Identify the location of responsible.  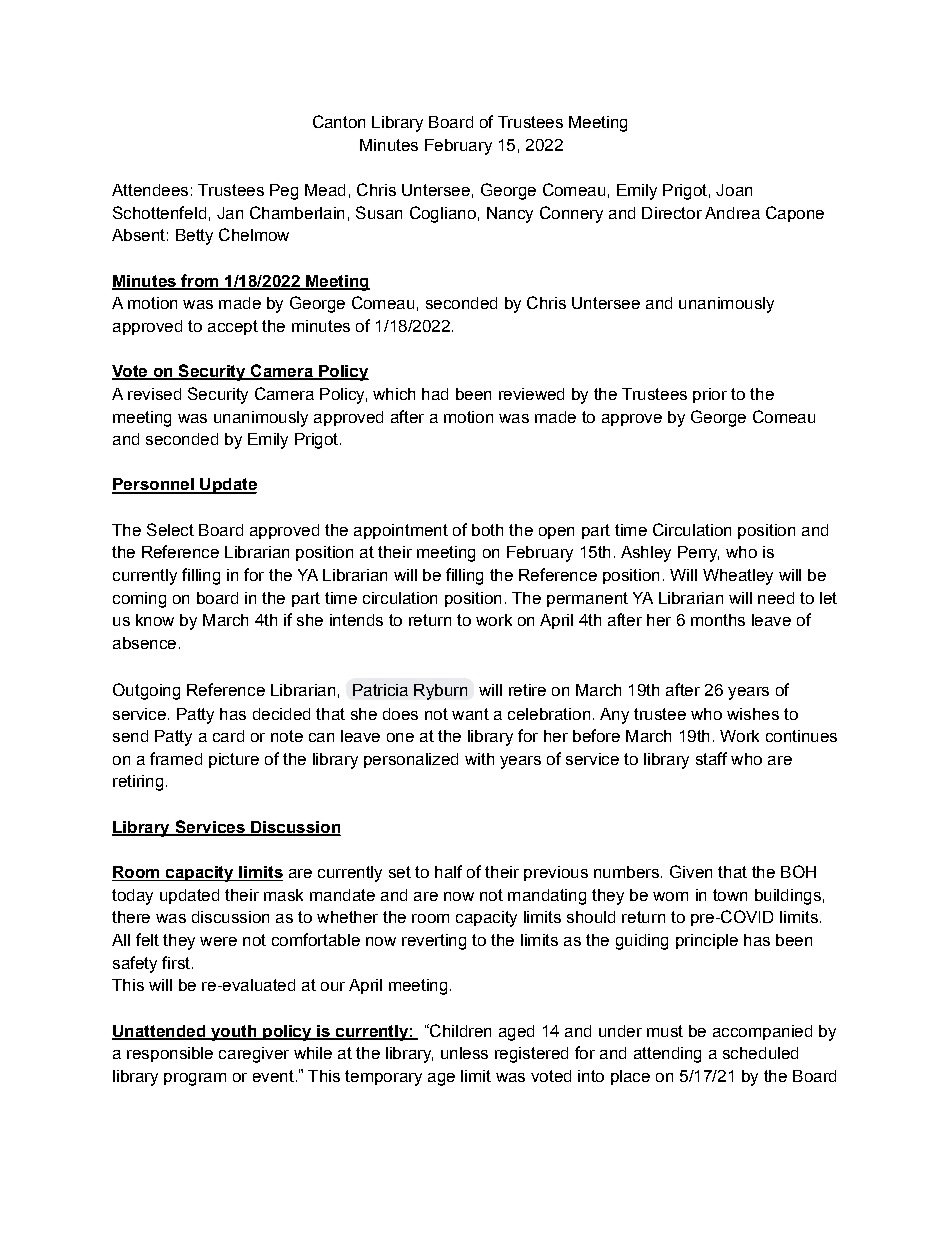
(170, 1054).
